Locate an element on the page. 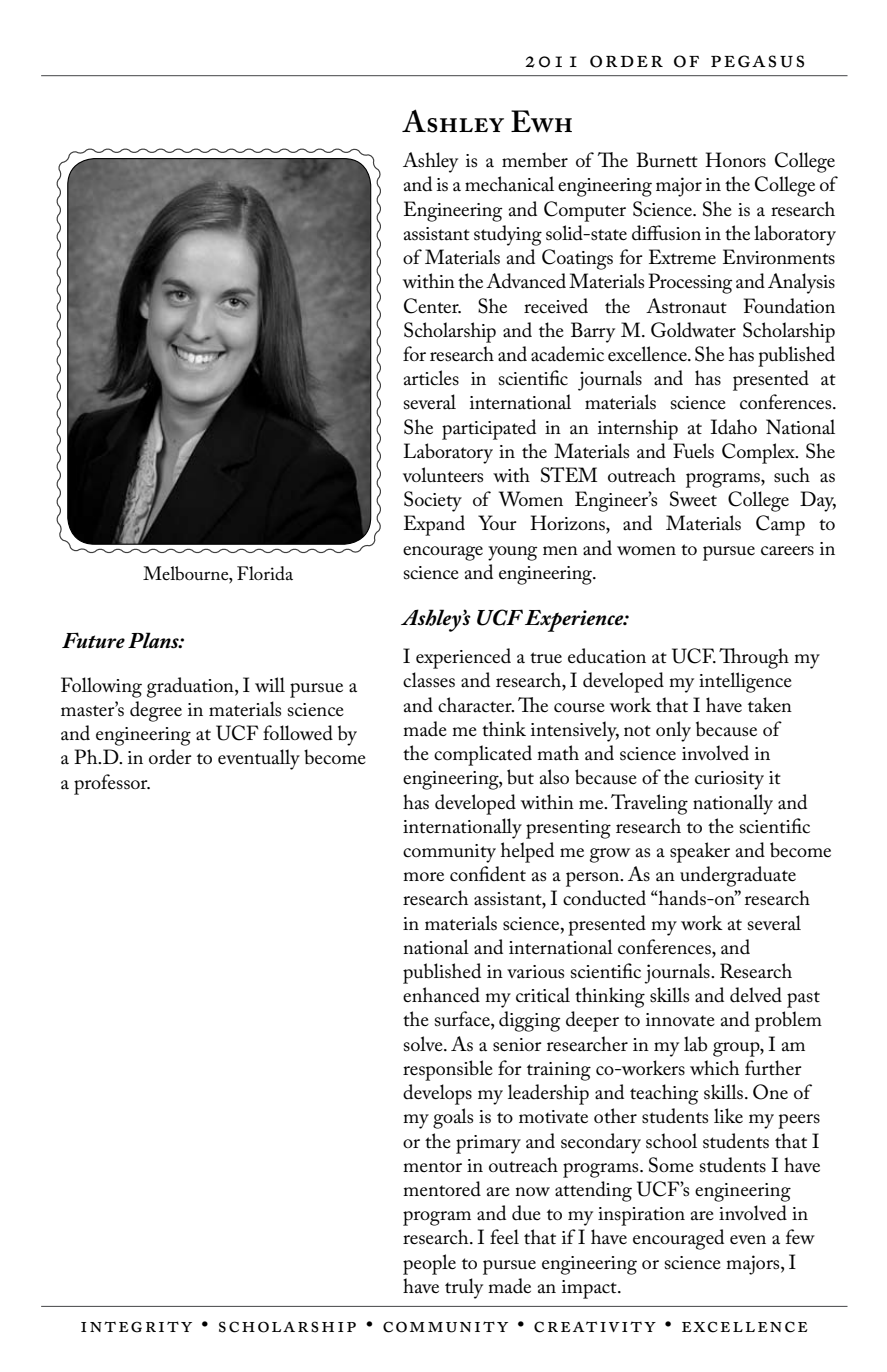 The height and width of the page is (1372, 887). intelligence is located at coordinates (745, 682).
